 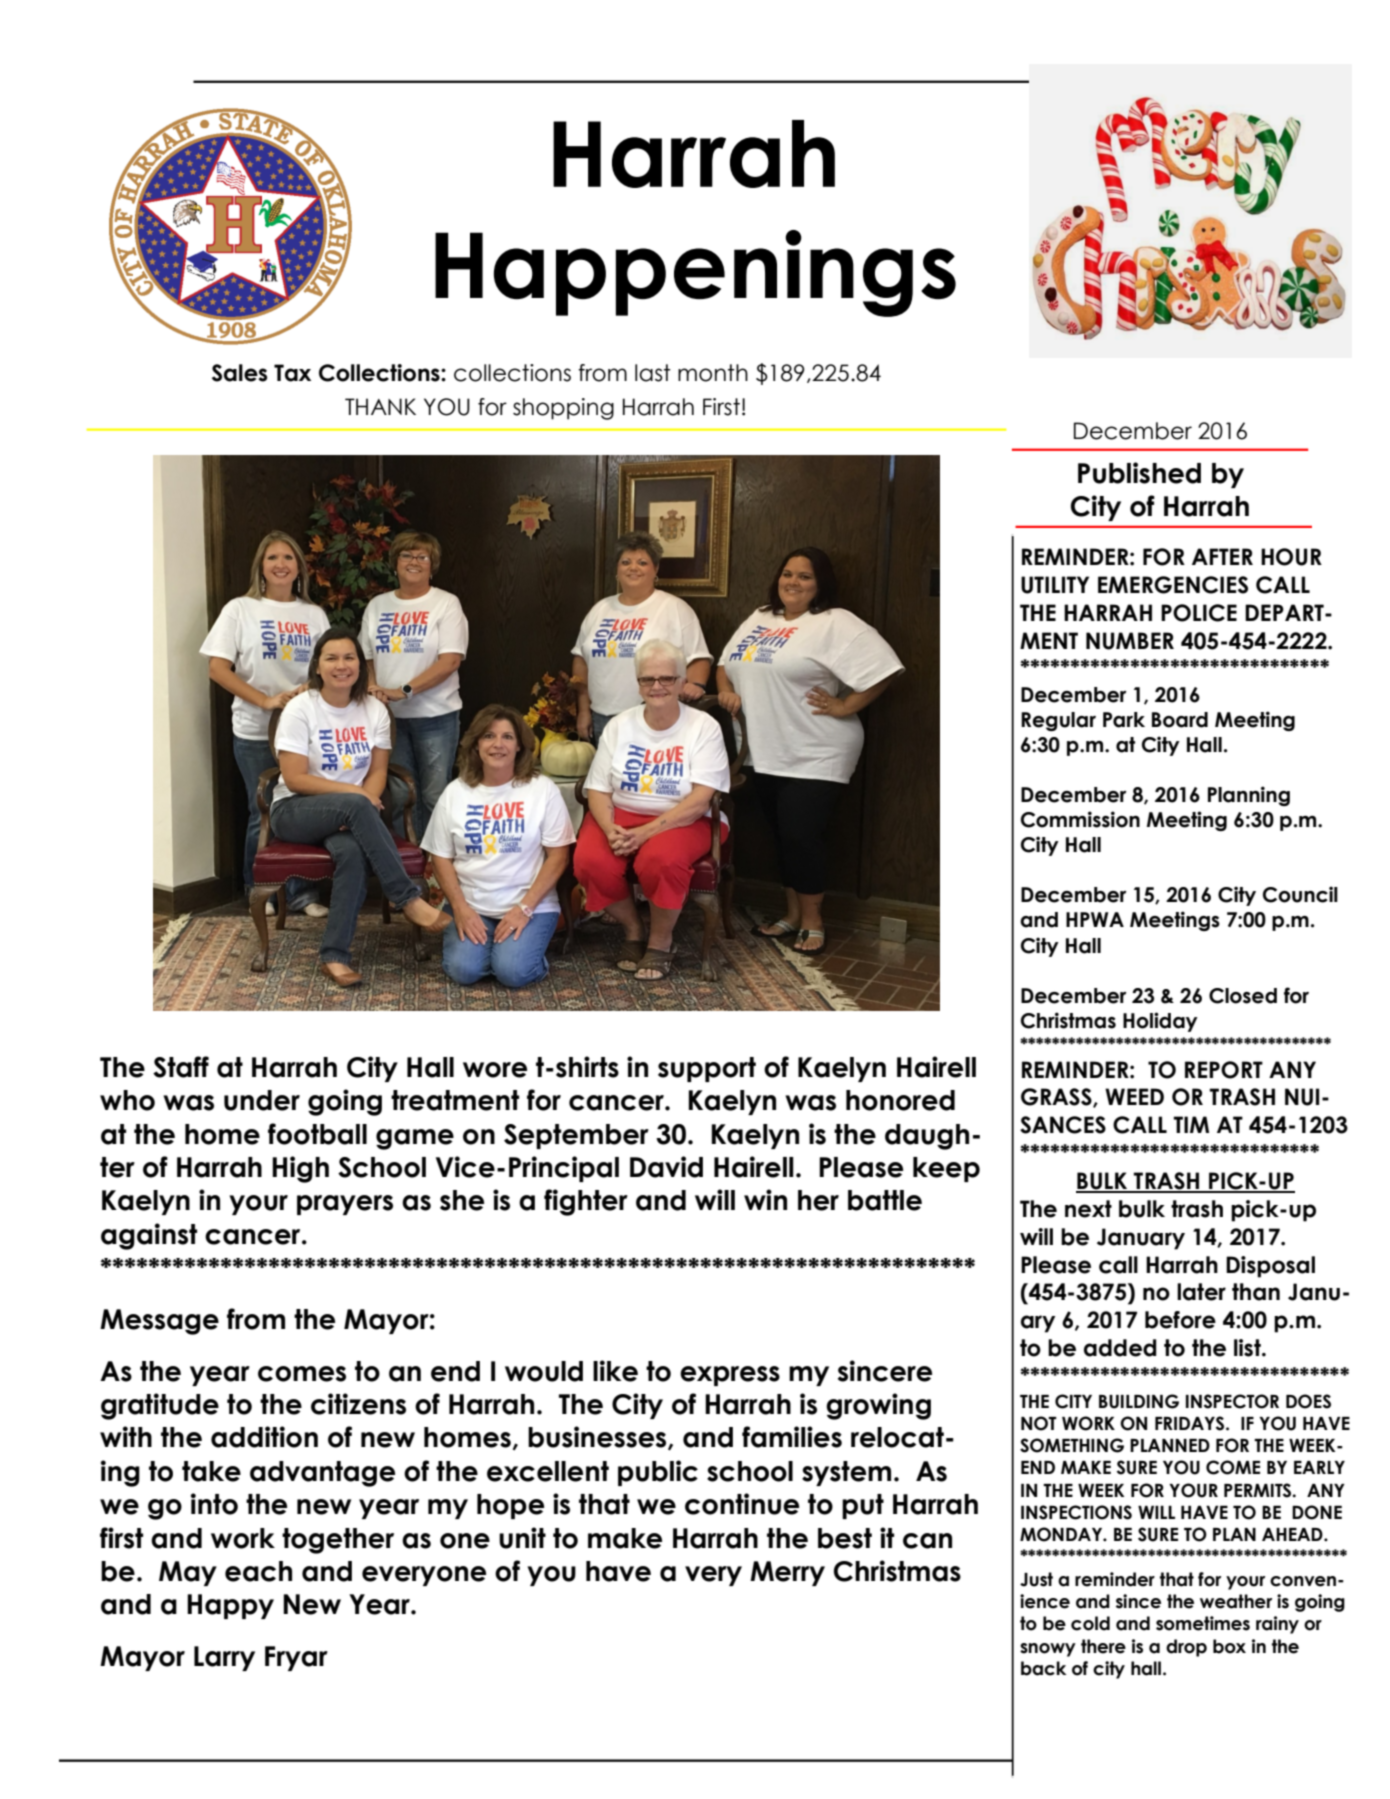 I want to click on EMERGENCIES, so click(x=1173, y=585).
